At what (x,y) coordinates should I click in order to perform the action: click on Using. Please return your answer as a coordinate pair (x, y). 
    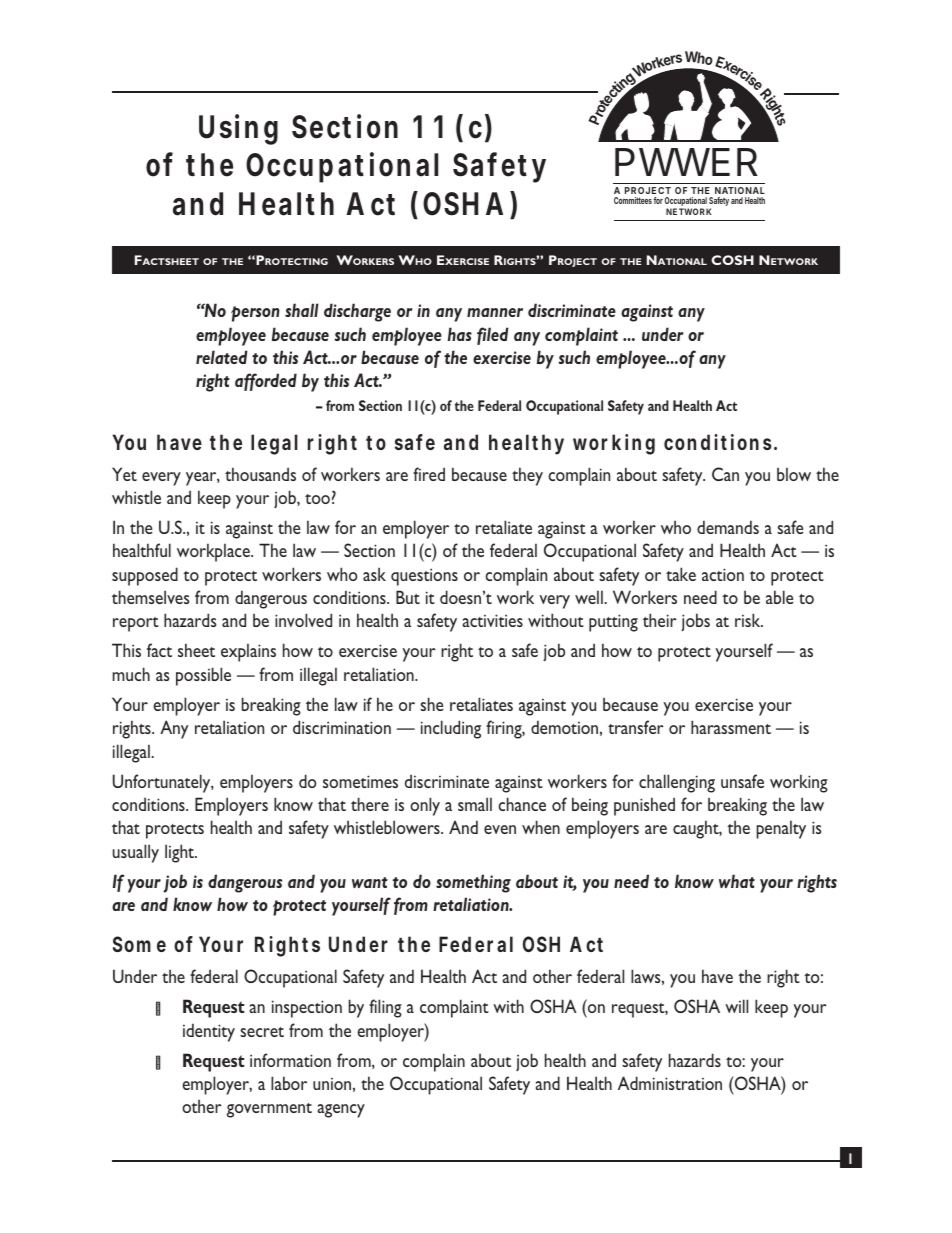
    Looking at the image, I should click on (238, 129).
